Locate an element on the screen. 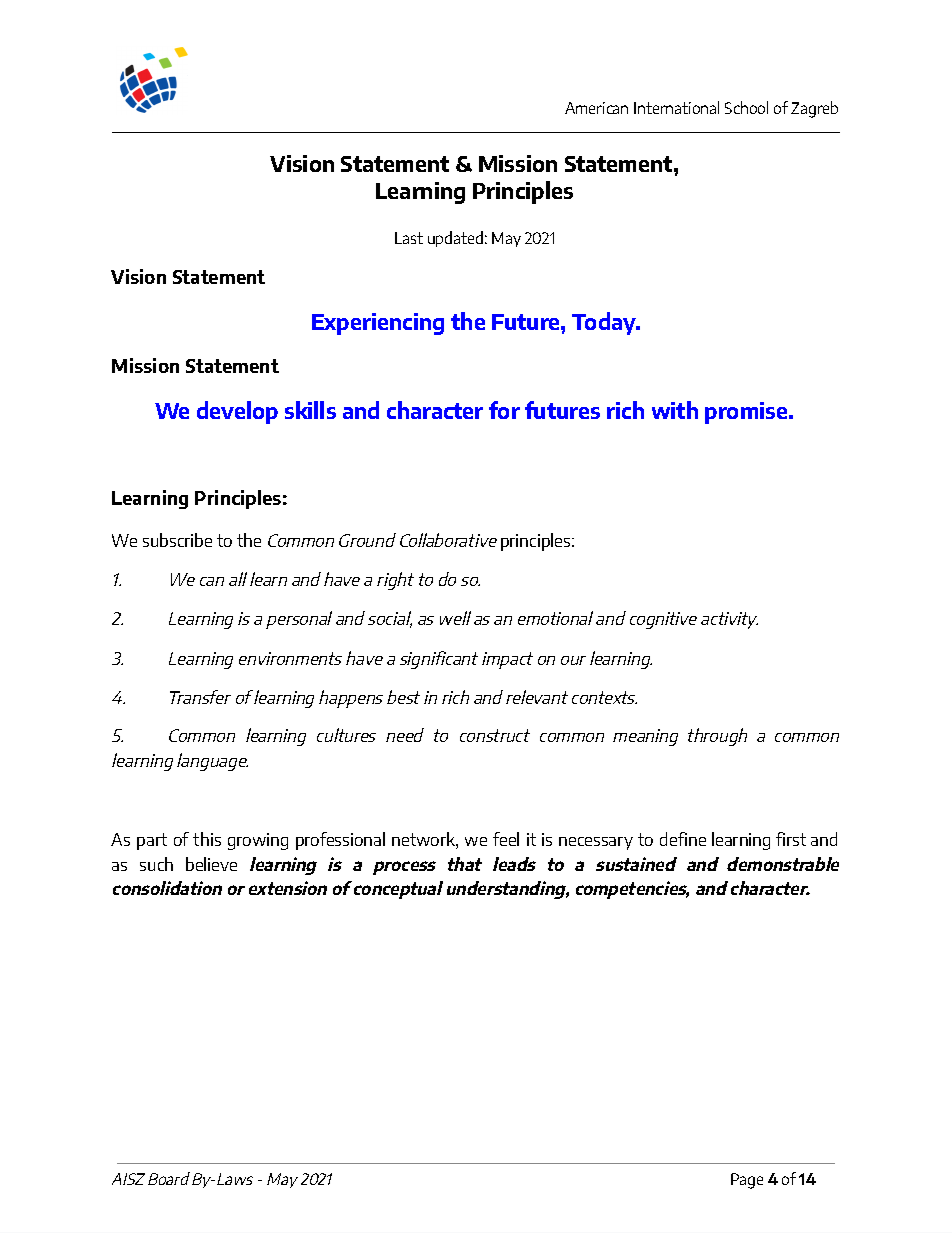 This screenshot has width=952, height=1233. promise is located at coordinates (747, 413).
